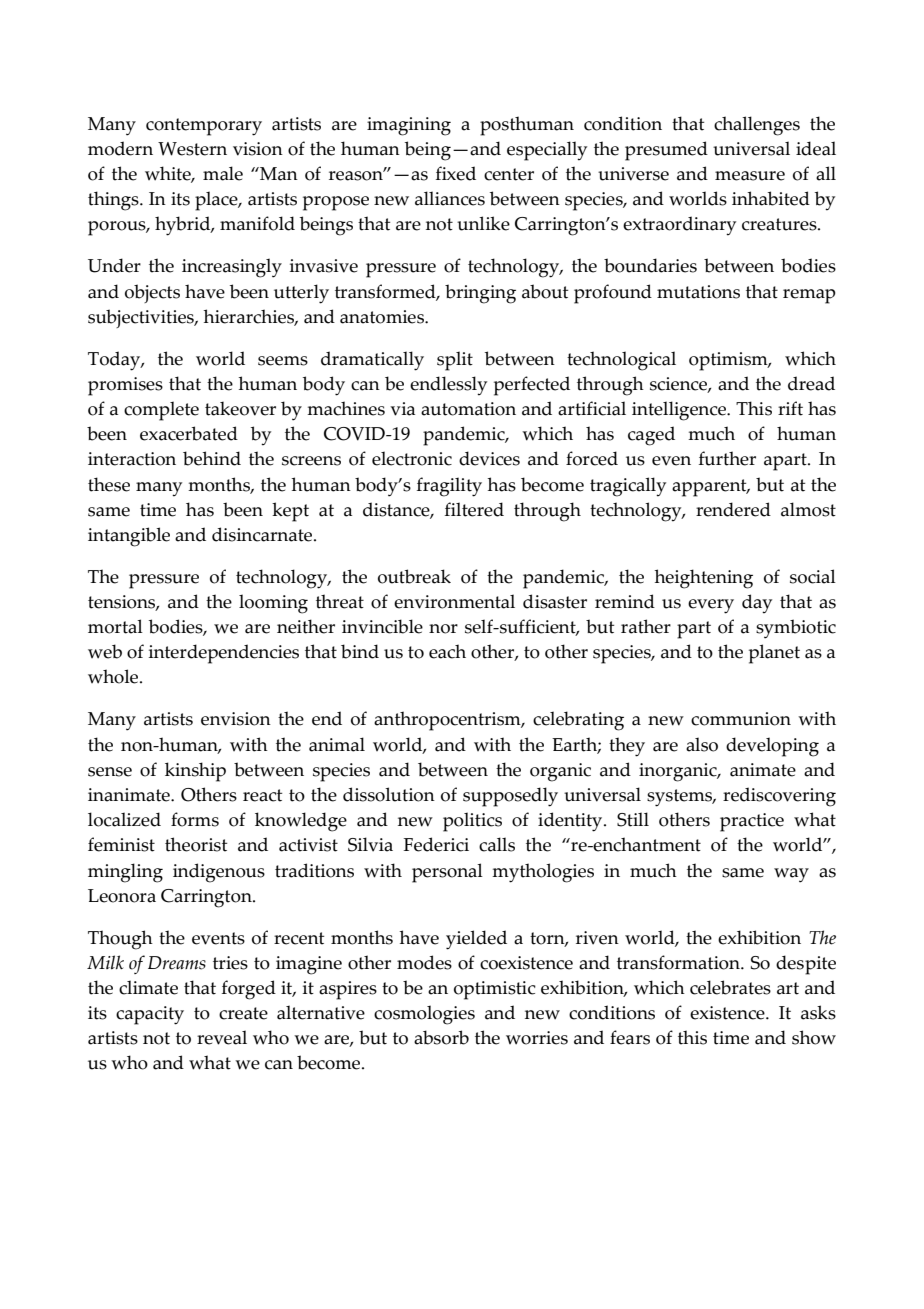 This screenshot has height=1309, width=924. I want to click on split, so click(455, 361).
